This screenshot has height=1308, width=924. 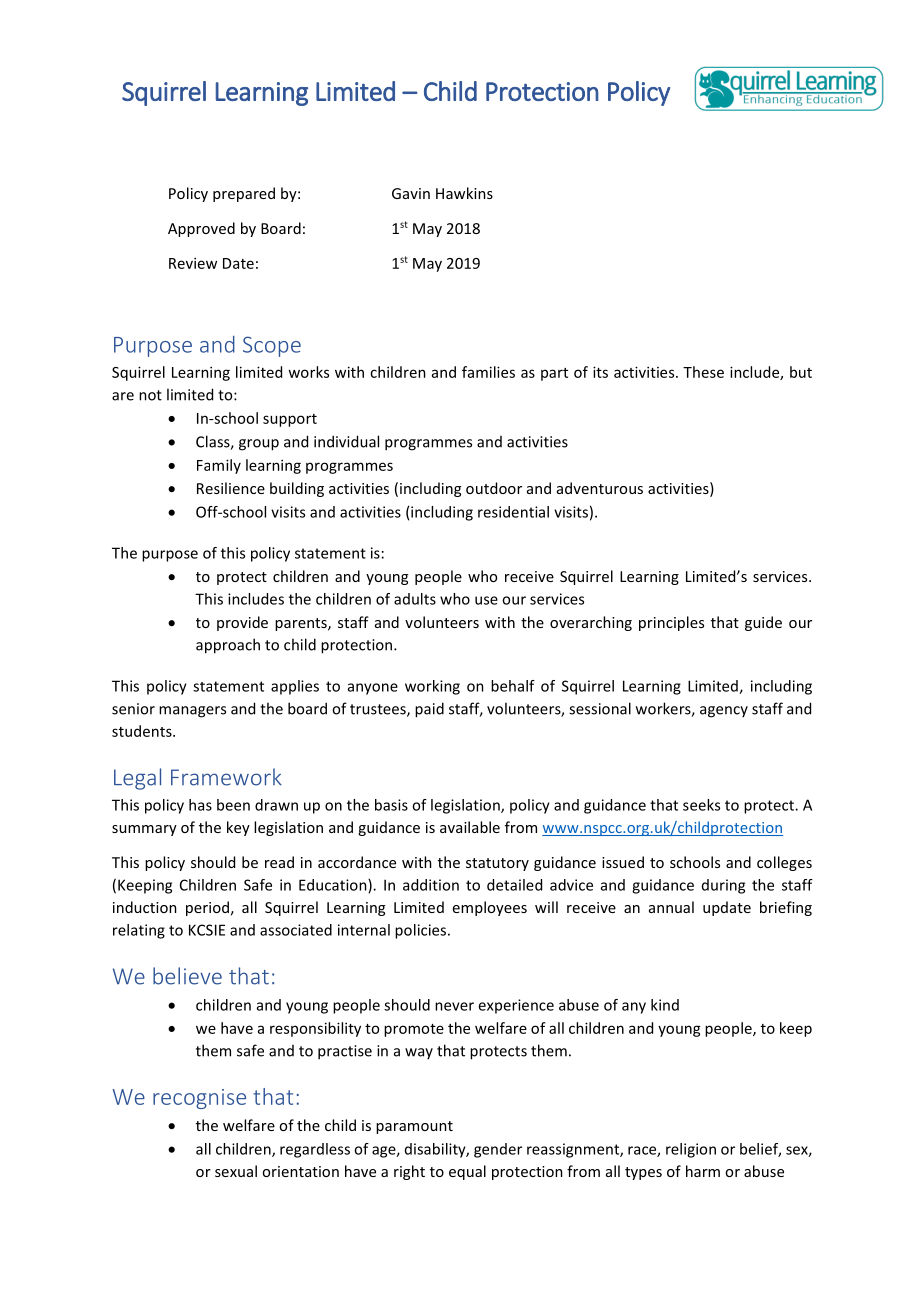 I want to click on These, so click(x=703, y=372).
